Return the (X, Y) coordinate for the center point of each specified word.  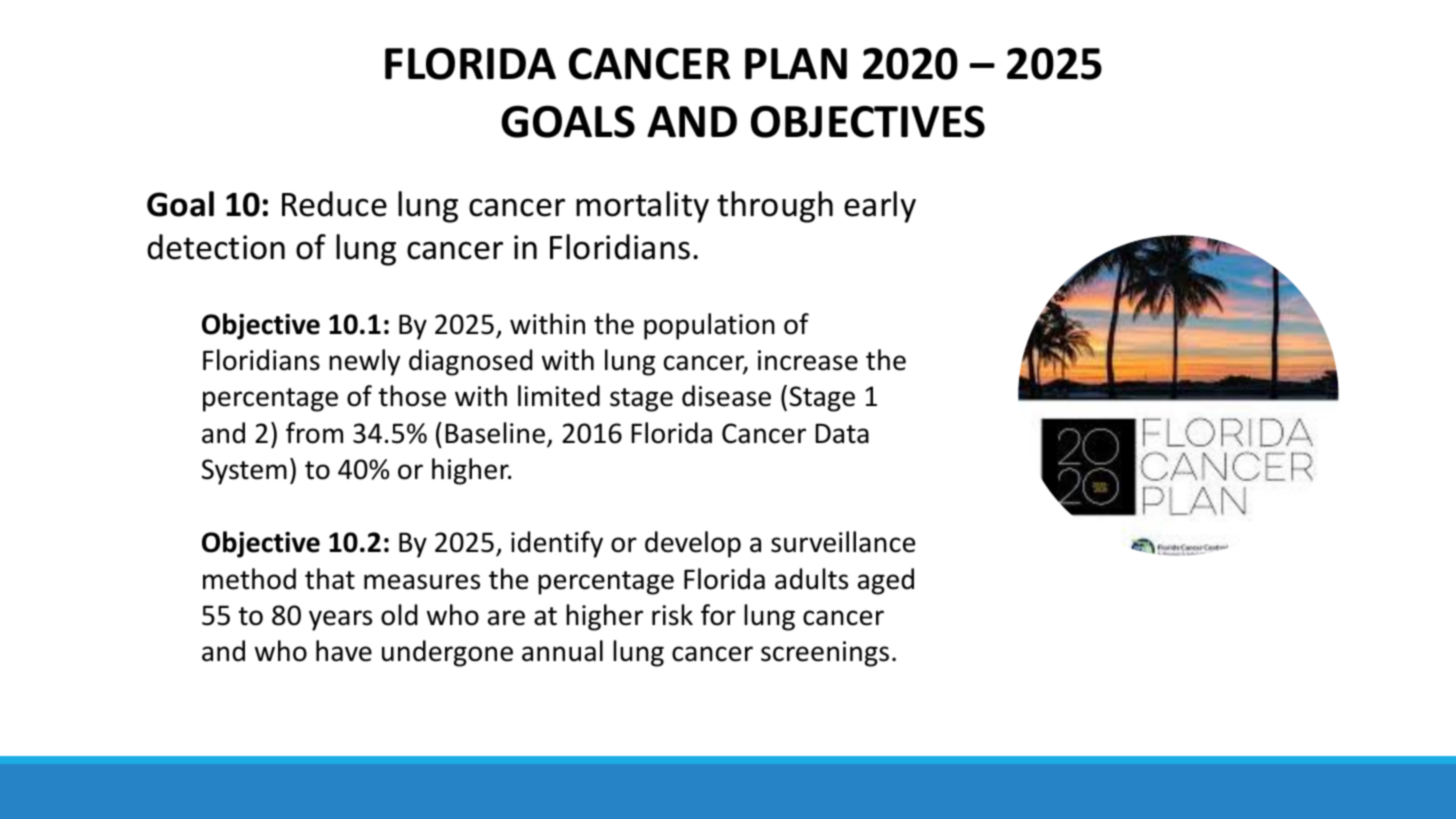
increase (808, 360)
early (880, 207)
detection (216, 247)
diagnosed (471, 362)
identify (557, 544)
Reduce (334, 204)
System (244, 472)
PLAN (796, 63)
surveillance (843, 542)
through (775, 207)
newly (364, 362)
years (340, 620)
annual (562, 651)
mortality (642, 207)
